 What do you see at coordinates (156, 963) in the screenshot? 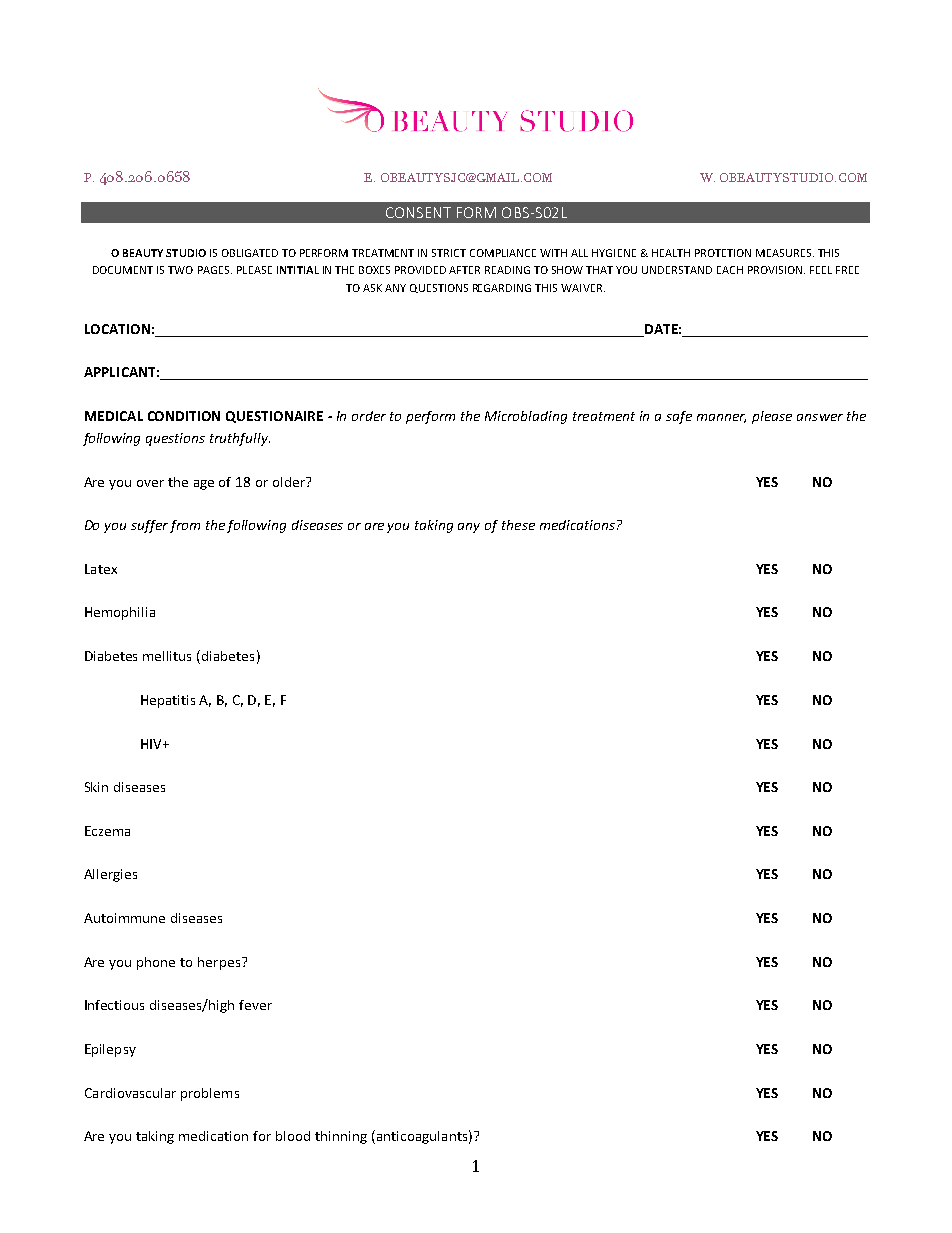
I see `phone` at bounding box center [156, 963].
